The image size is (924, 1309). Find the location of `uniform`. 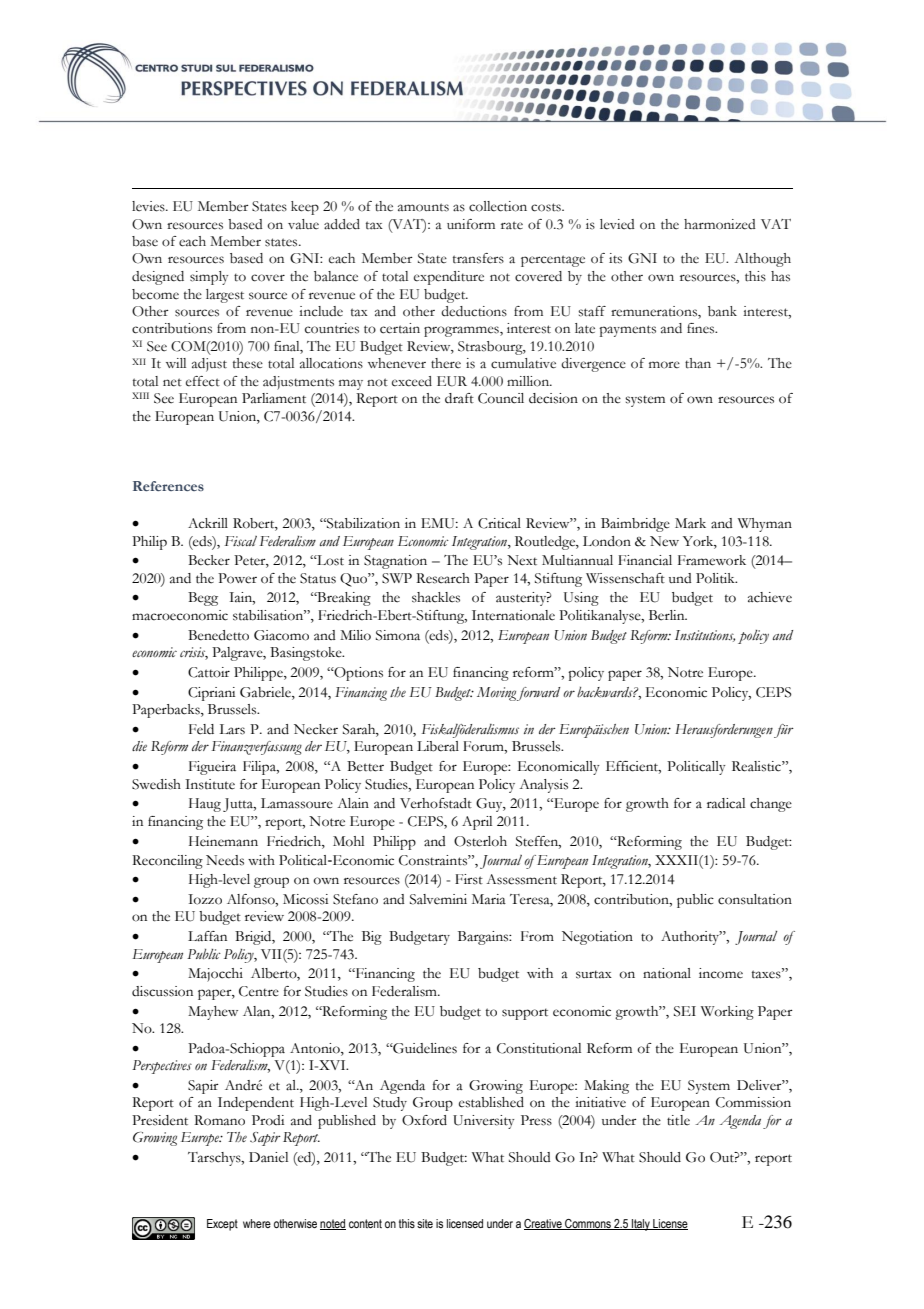

uniform is located at coordinates (471, 224).
